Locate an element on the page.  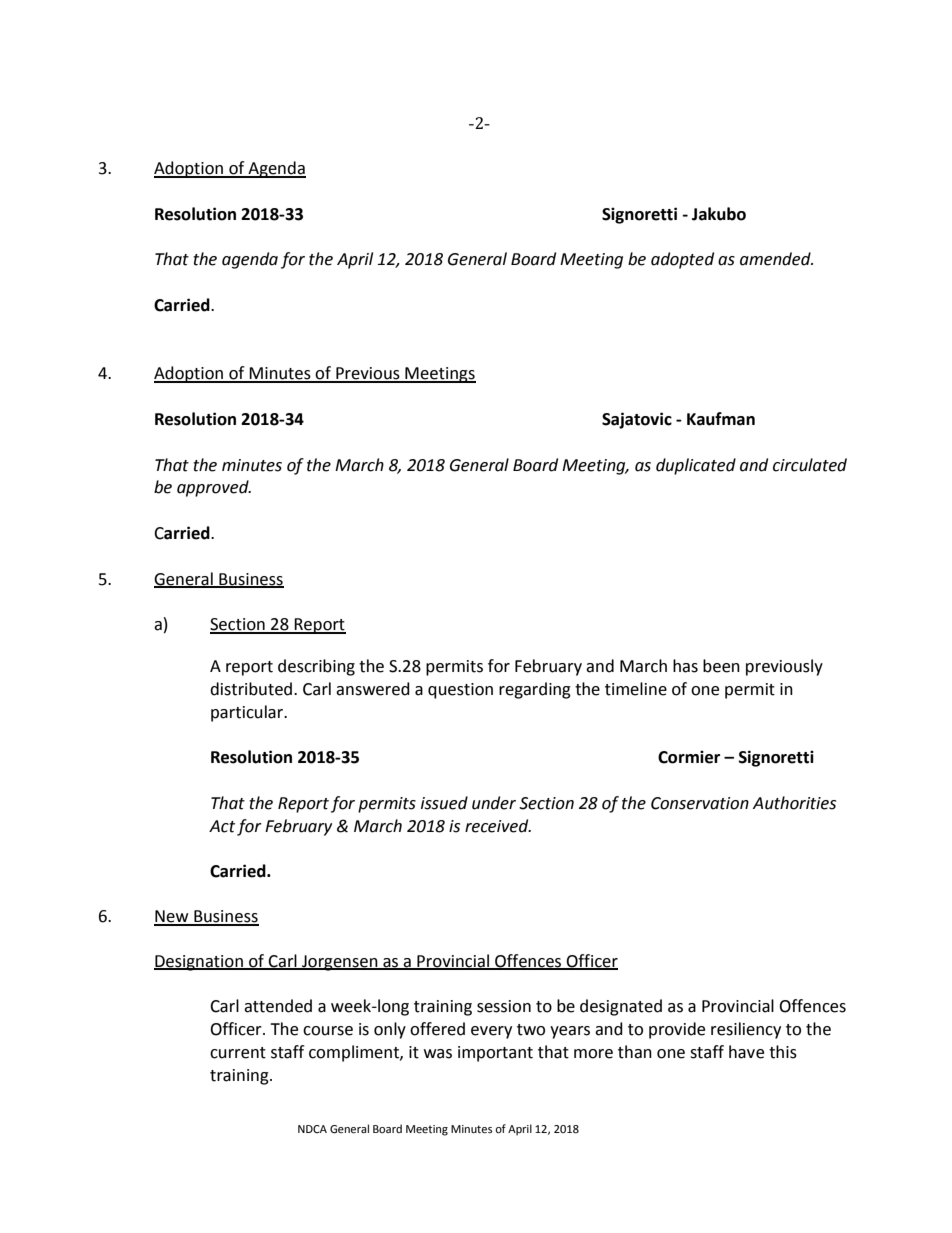
current is located at coordinates (238, 1053).
